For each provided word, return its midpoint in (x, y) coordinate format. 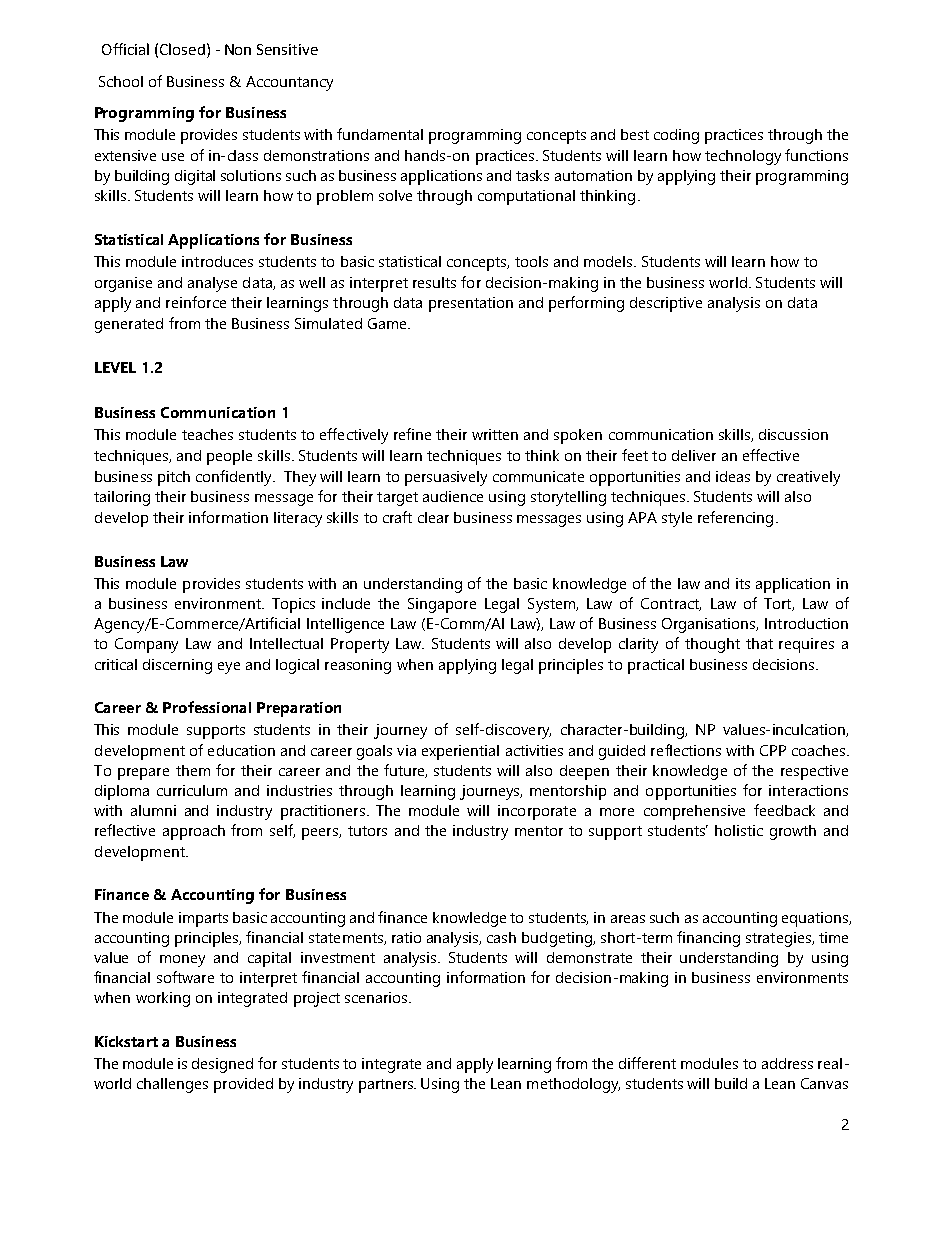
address (787, 1063)
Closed (182, 49)
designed (222, 1065)
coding (676, 136)
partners (387, 1086)
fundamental (380, 134)
